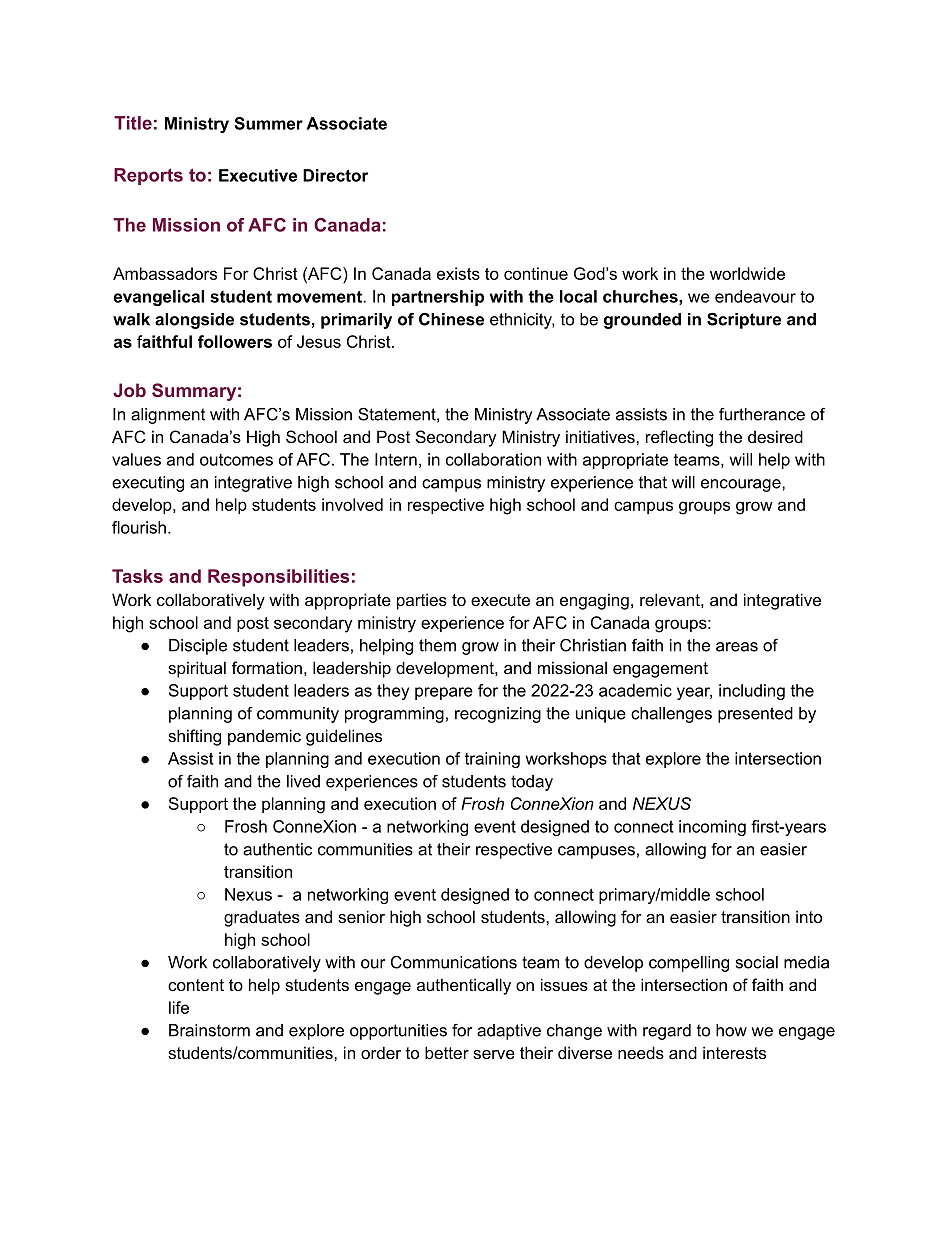 This image has height=1233, width=952. I want to click on Responsibilities, so click(278, 578).
